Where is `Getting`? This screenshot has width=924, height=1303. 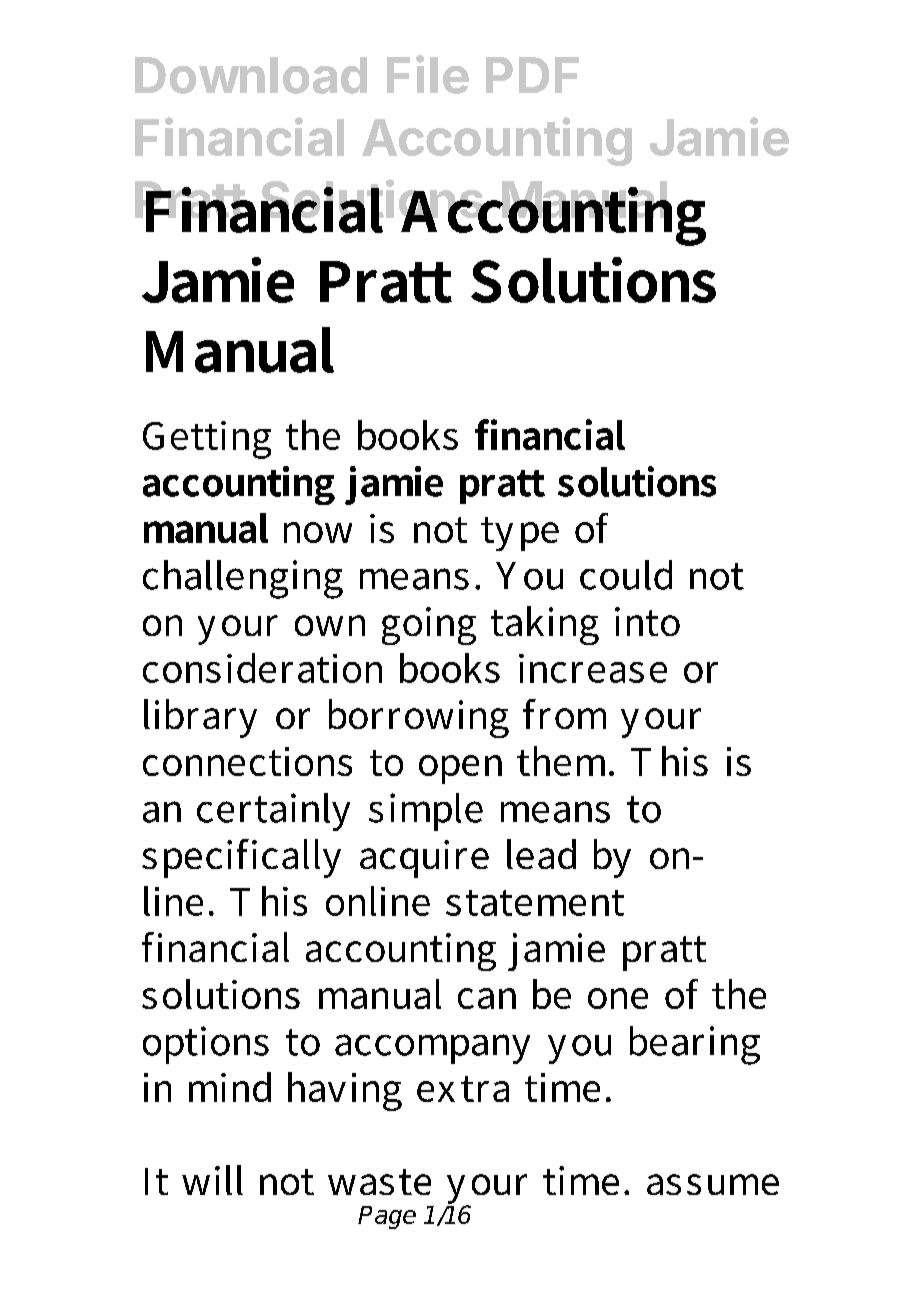 Getting is located at coordinates (207, 440).
